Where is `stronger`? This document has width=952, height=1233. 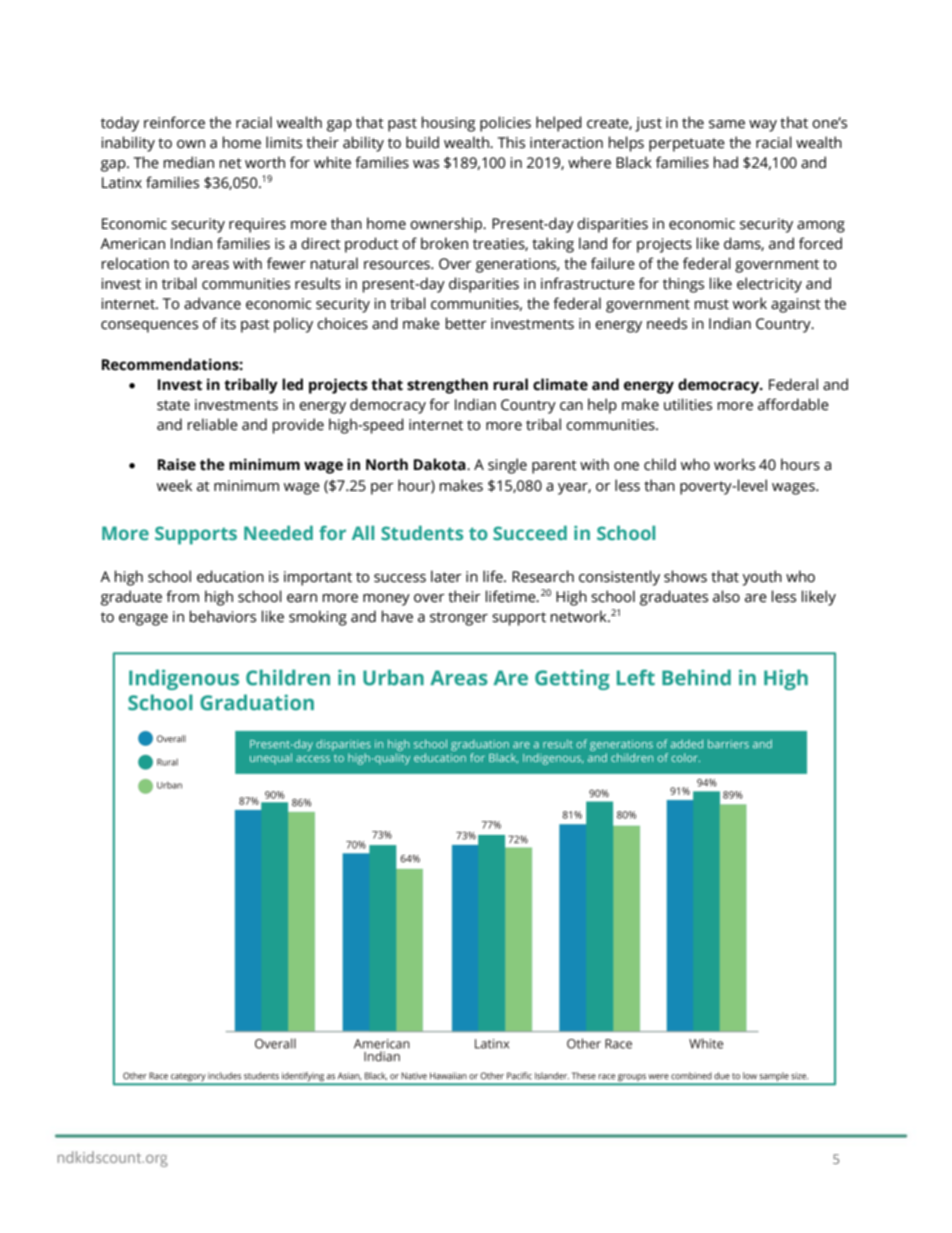 stronger is located at coordinates (459, 619).
